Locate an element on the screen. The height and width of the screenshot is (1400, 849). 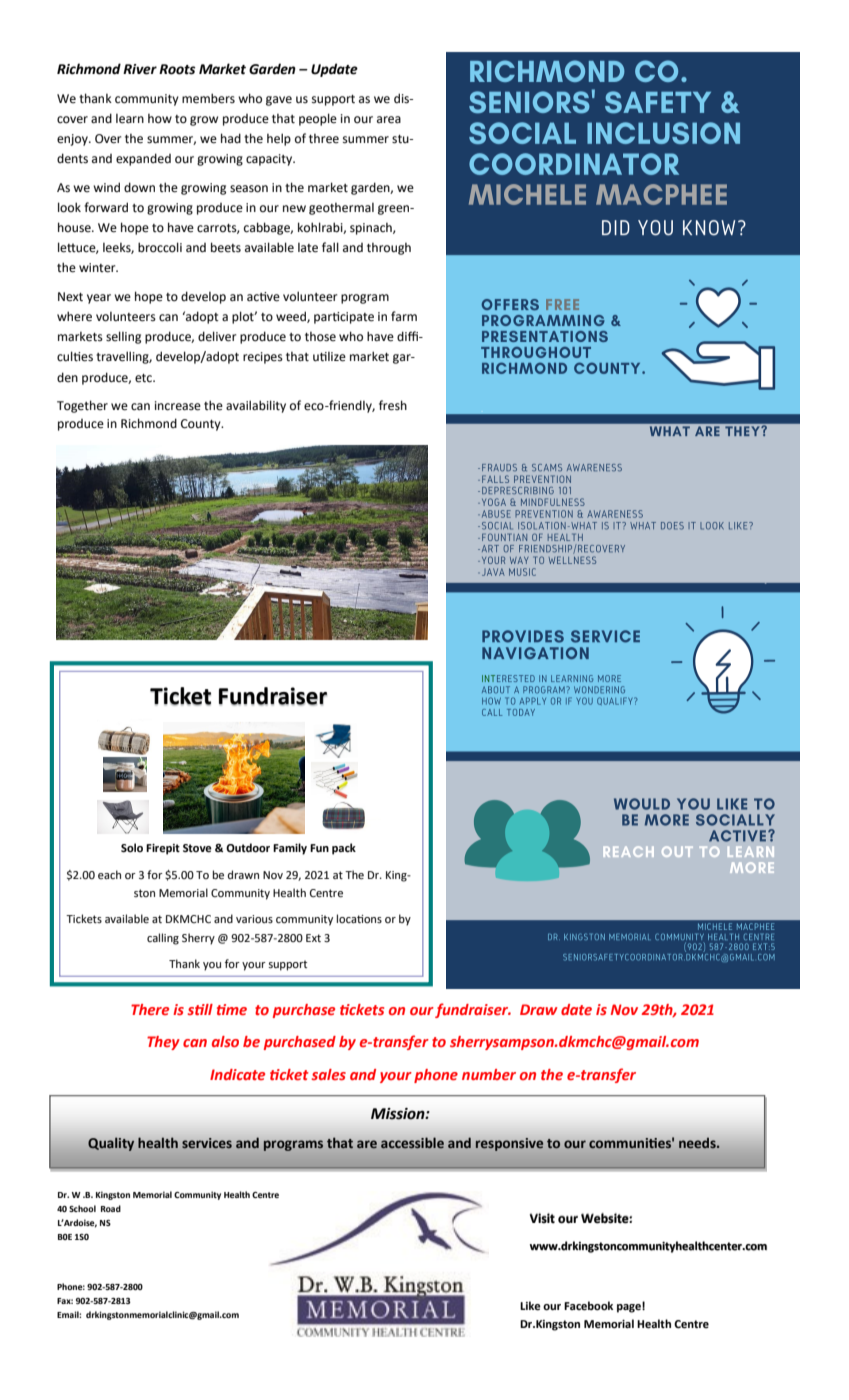
each is located at coordinates (109, 874).
